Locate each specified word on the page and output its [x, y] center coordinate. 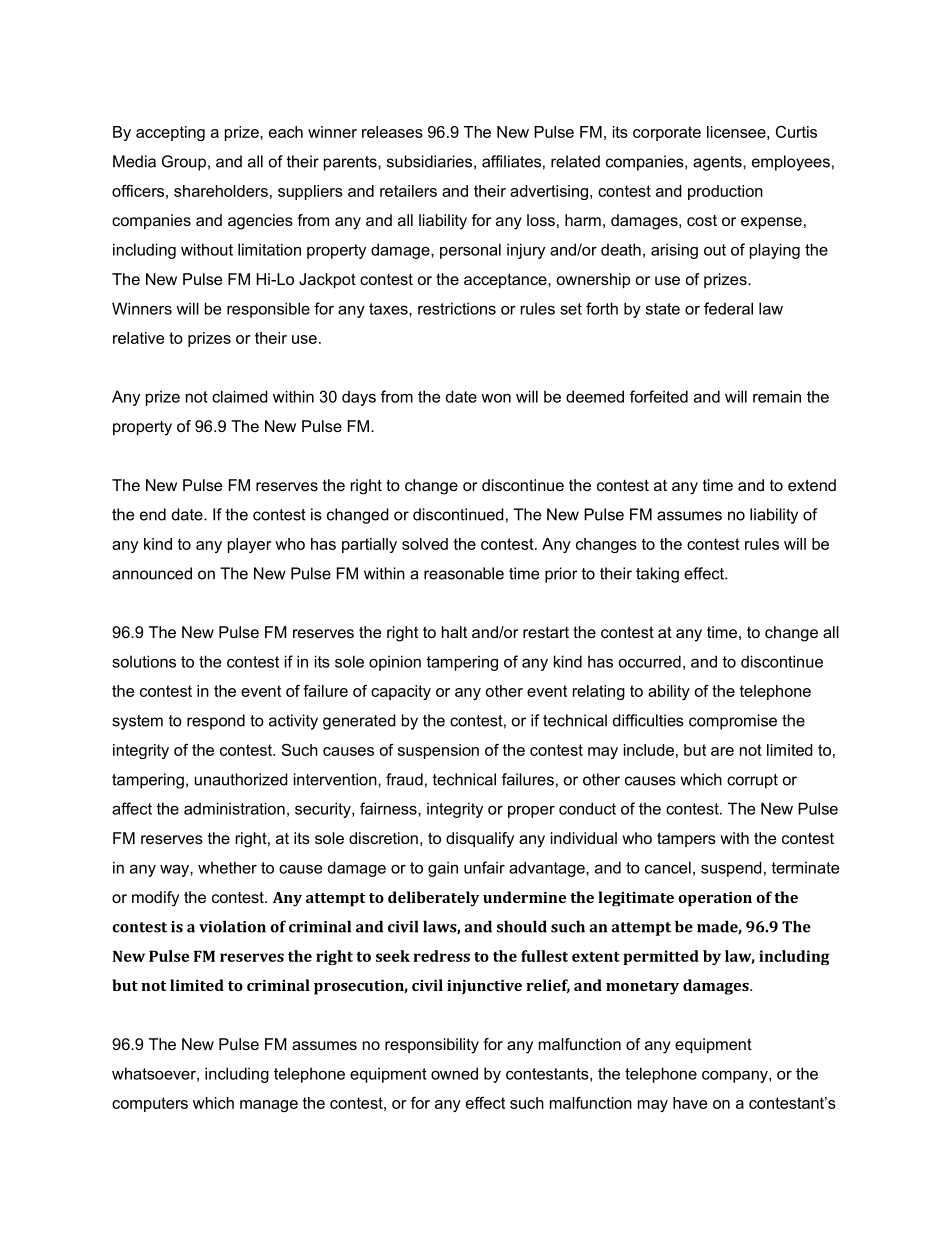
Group [184, 163]
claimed [240, 396]
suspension [438, 751]
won [496, 398]
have [690, 1103]
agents [718, 163]
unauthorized [241, 779]
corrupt [752, 781]
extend [812, 485]
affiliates [511, 161]
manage [269, 1106]
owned [454, 1073]
